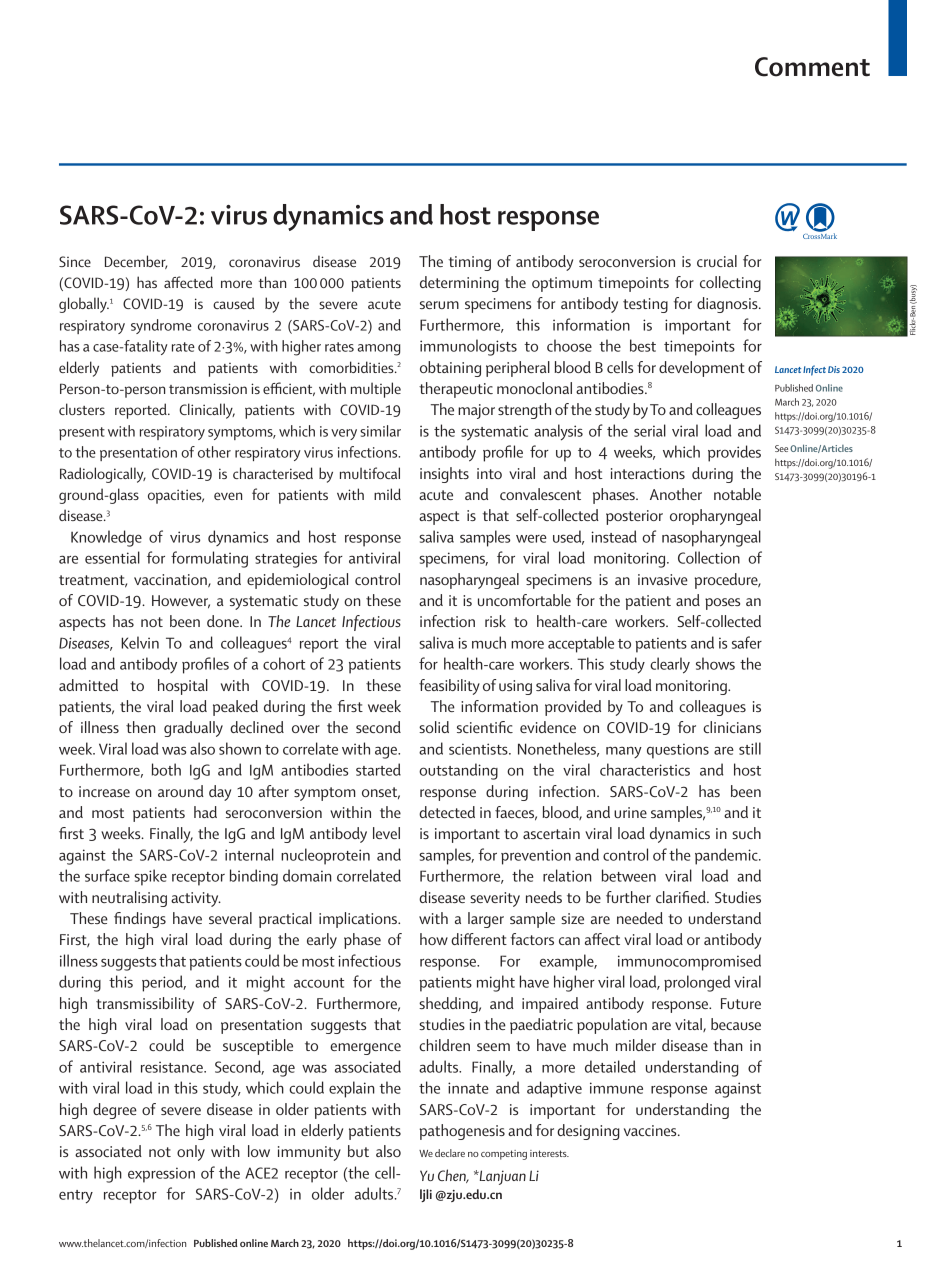  What do you see at coordinates (469, 263) in the document?
I see `timing` at bounding box center [469, 263].
